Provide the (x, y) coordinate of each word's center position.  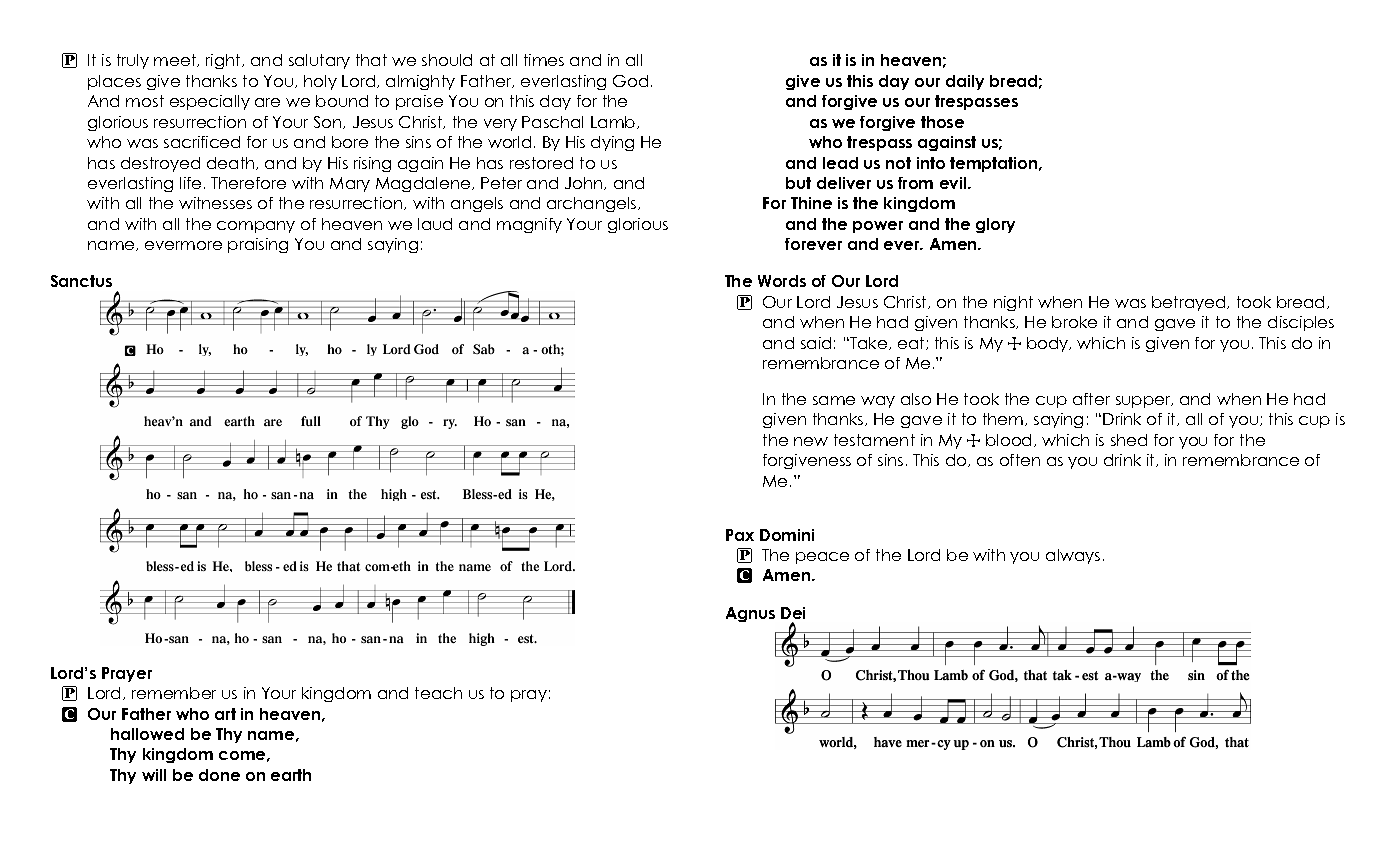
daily (965, 82)
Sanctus (81, 281)
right (224, 61)
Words (782, 281)
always (1073, 556)
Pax (740, 535)
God (630, 81)
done (219, 775)
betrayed (1190, 303)
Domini (787, 535)
